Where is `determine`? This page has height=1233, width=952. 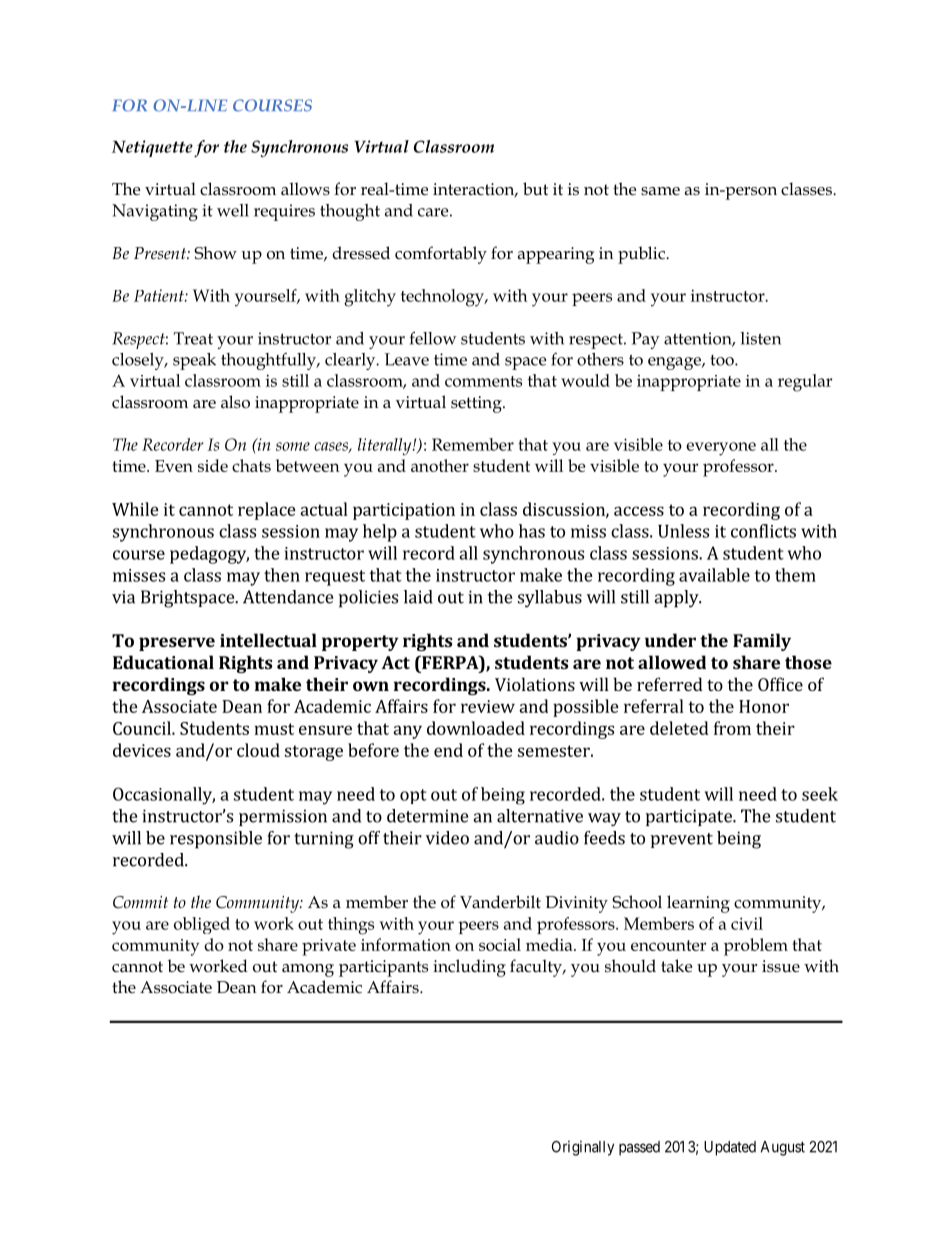 determine is located at coordinates (427, 816).
